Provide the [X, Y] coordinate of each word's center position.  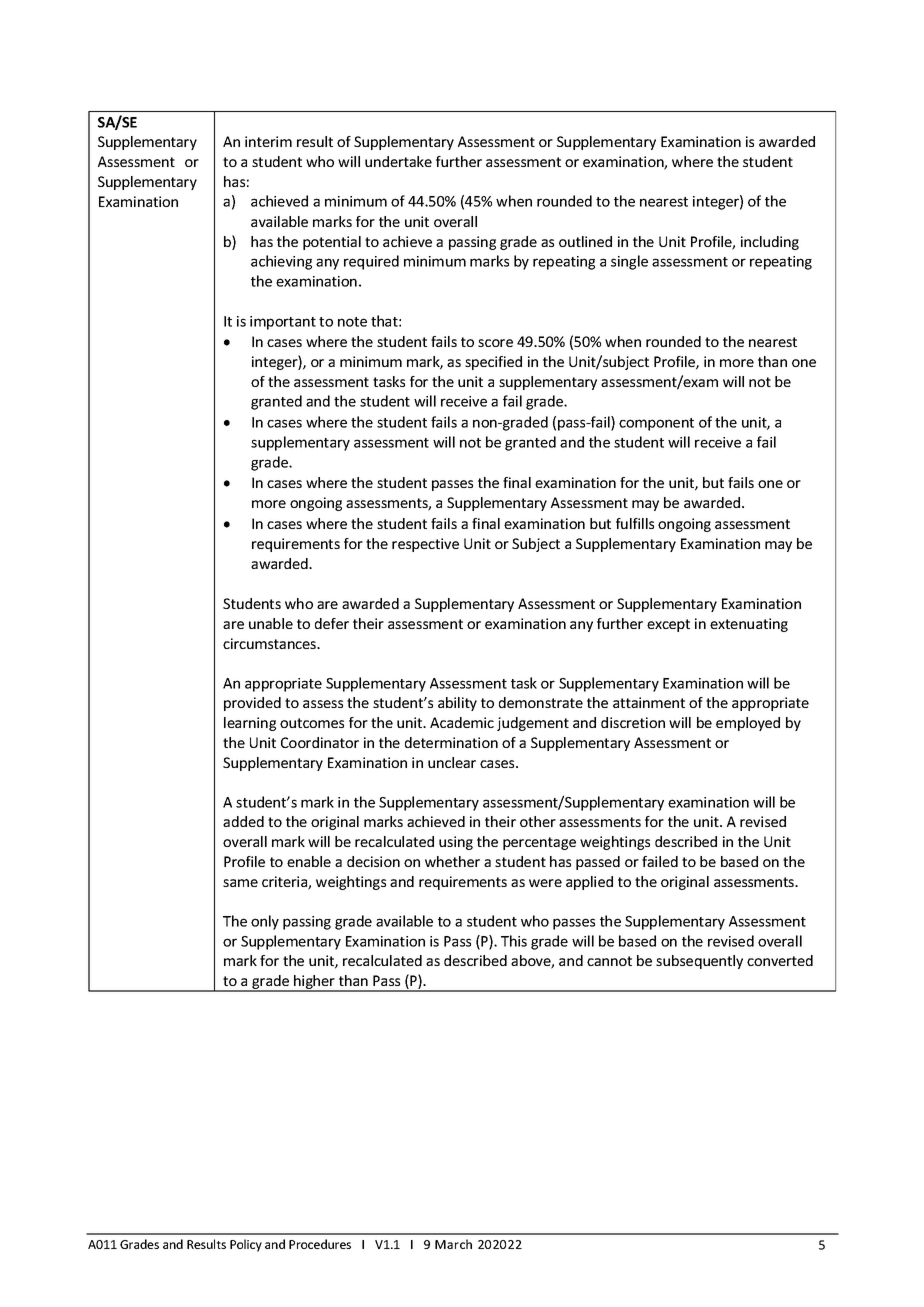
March [453, 1244]
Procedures [320, 1244]
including [770, 243]
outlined [585, 241]
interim [268, 141]
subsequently [699, 962]
